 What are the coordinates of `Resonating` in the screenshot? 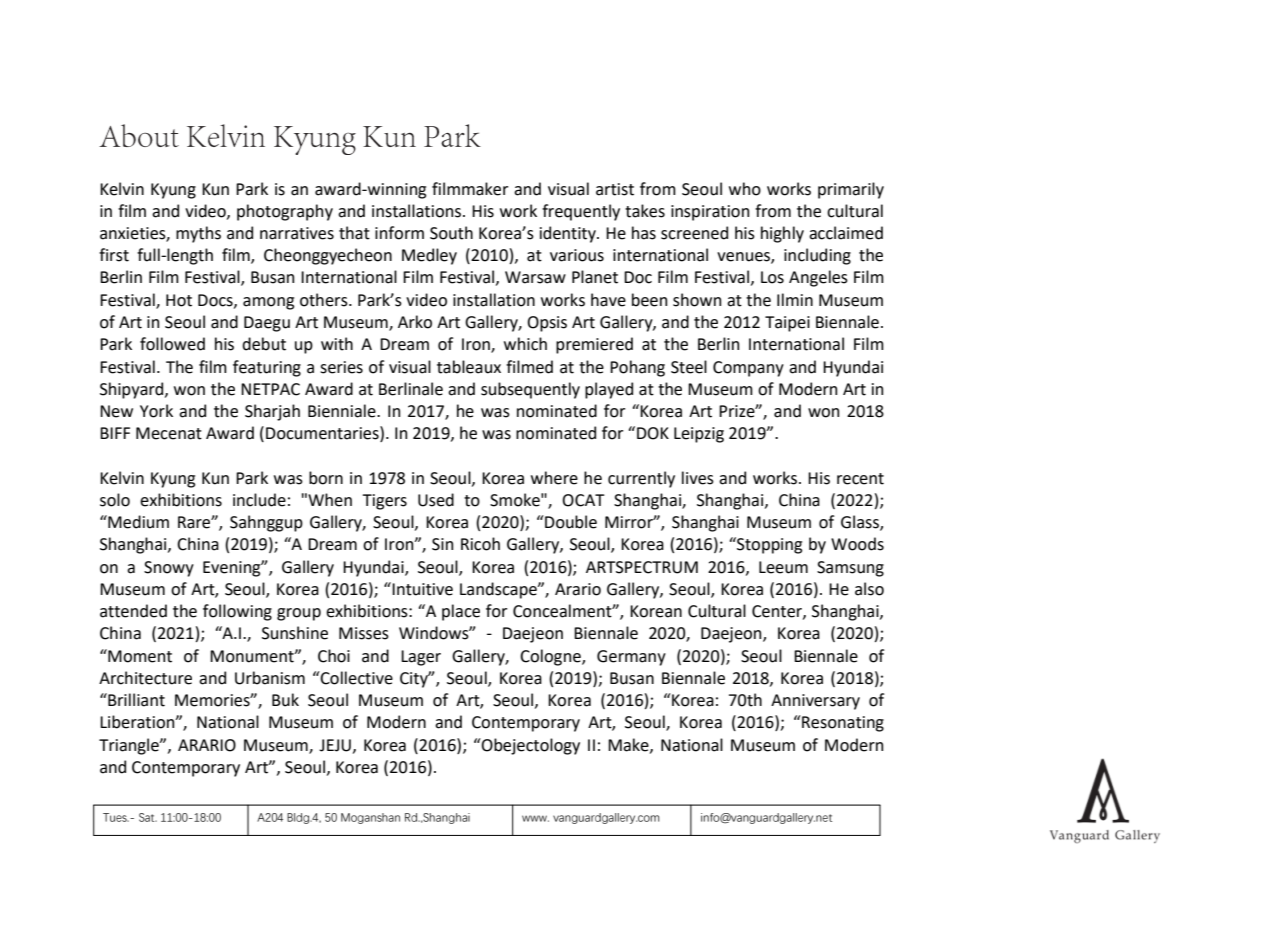 It's located at (842, 723).
